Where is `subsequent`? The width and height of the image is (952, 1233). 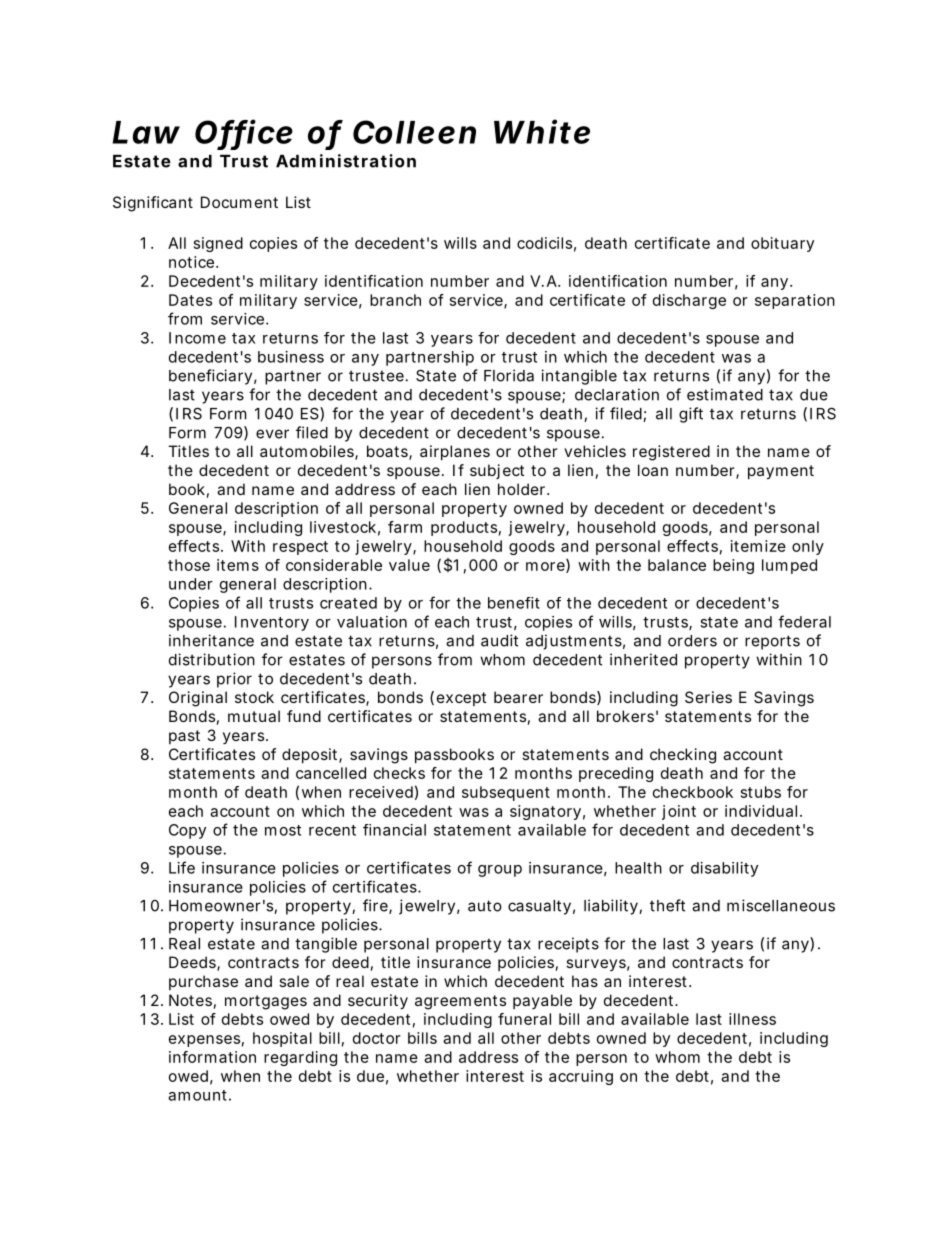
subsequent is located at coordinates (506, 793).
